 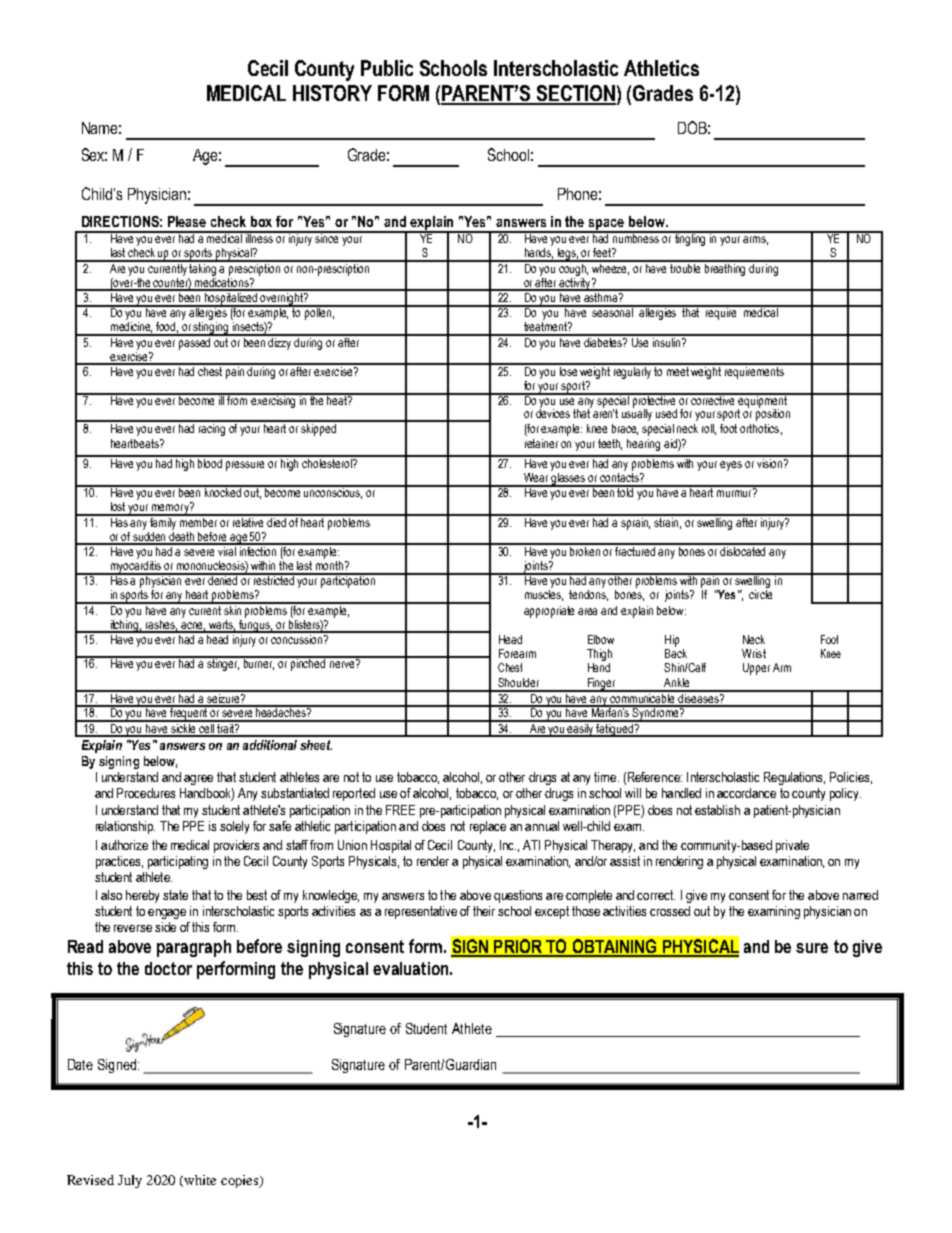 I want to click on Forearm, so click(x=517, y=653).
